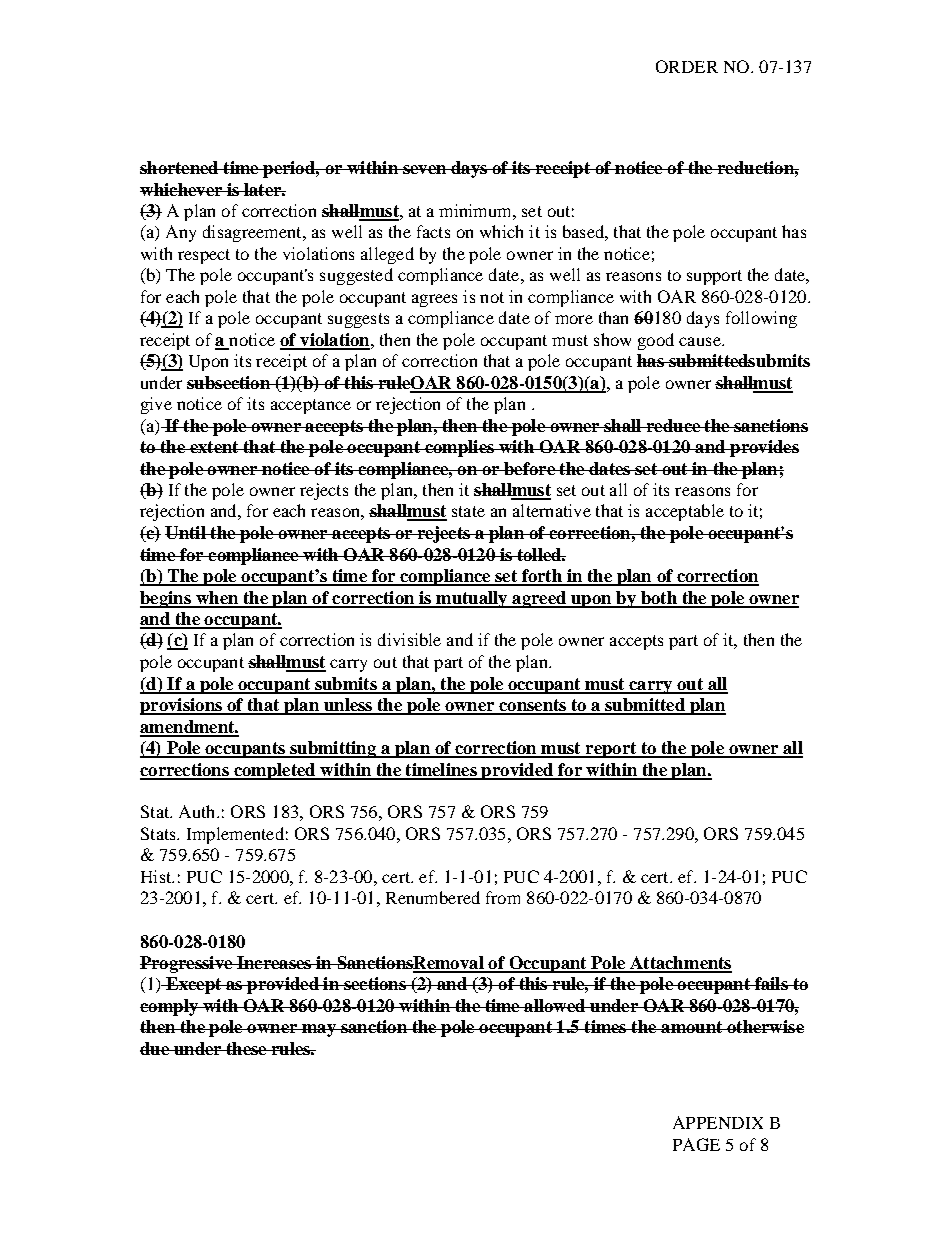  I want to click on Implemented, so click(235, 835).
